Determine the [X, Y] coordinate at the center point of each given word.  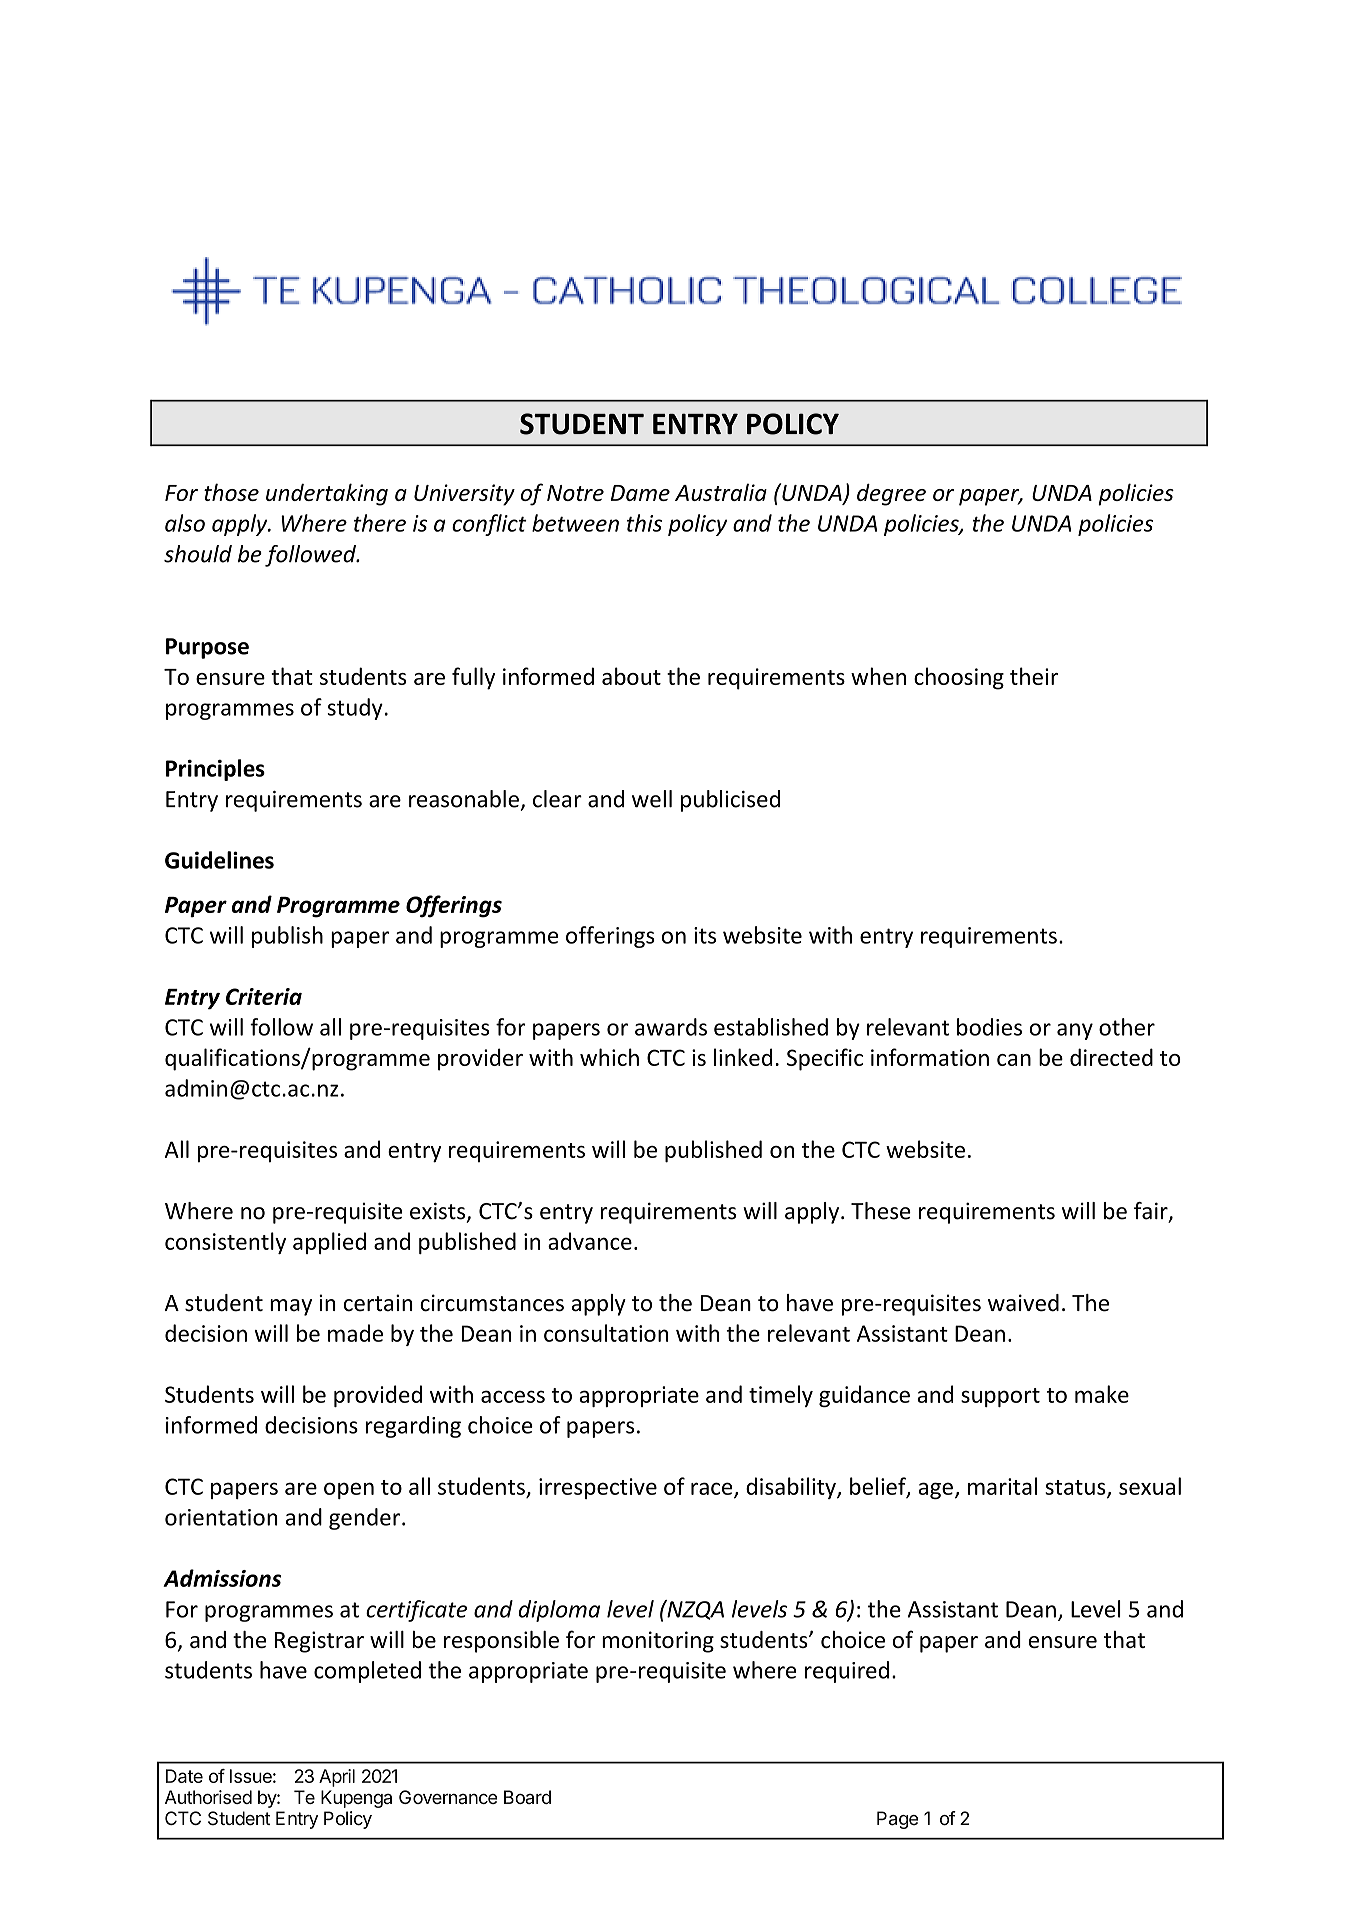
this [644, 523]
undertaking [327, 494]
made [355, 1333]
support [1000, 1397]
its [705, 935]
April [337, 1778]
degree [891, 495]
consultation [606, 1333]
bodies [989, 1027]
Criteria [264, 996]
